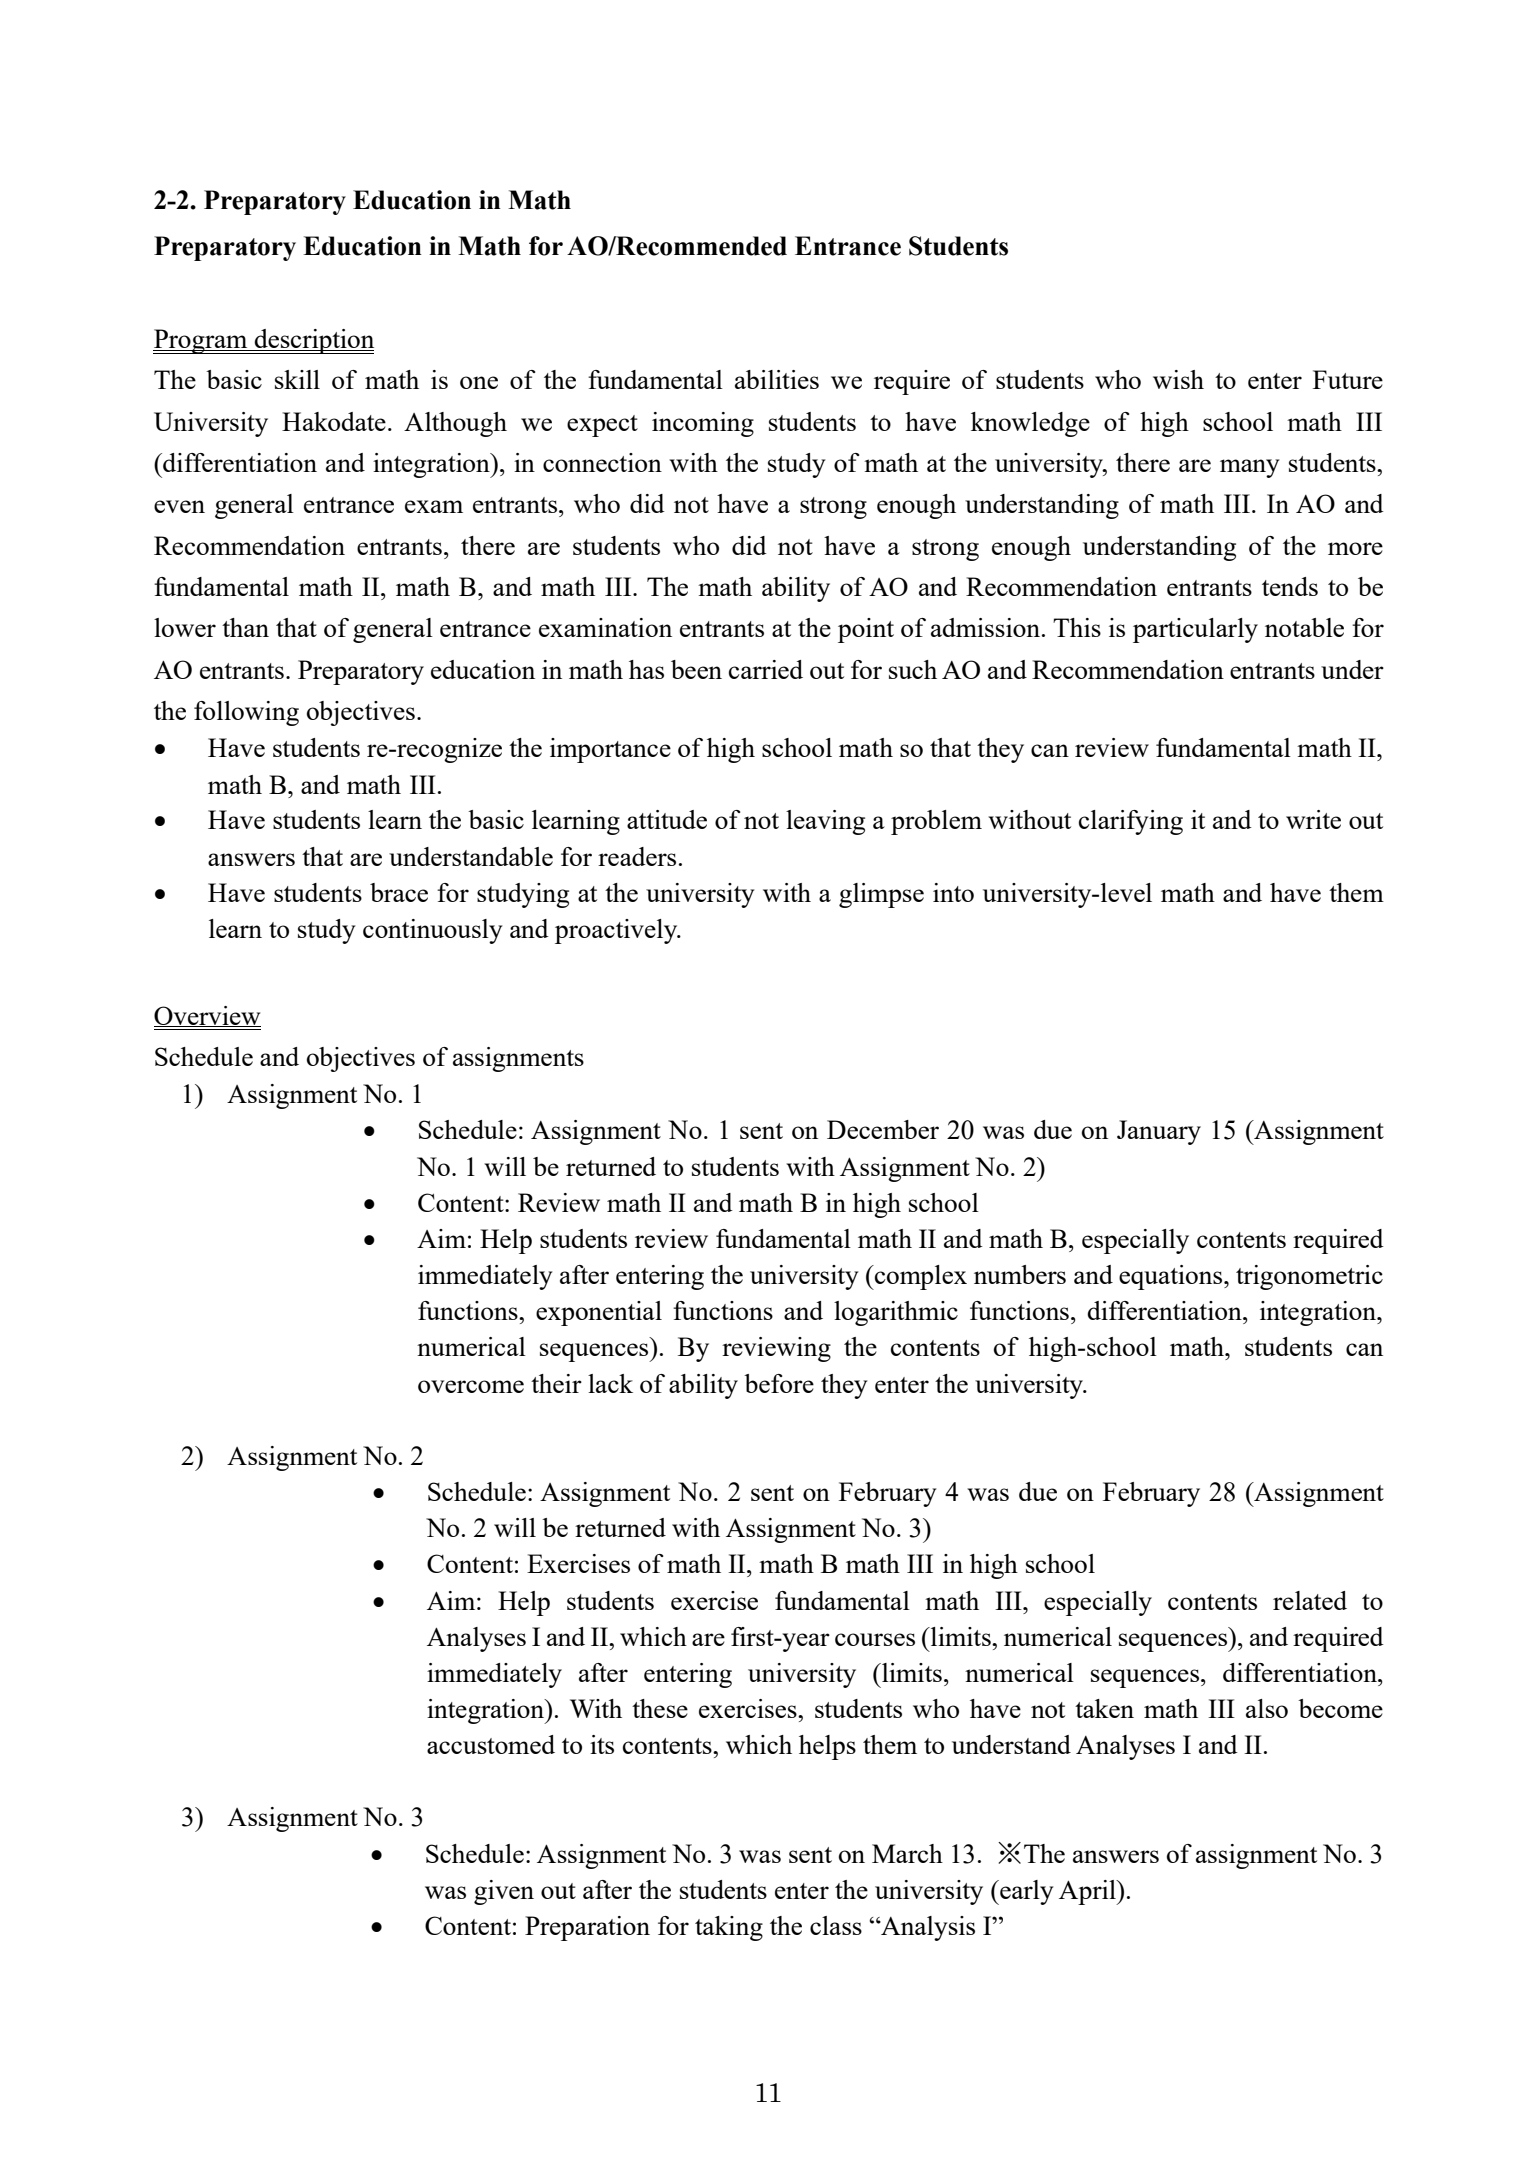 Image resolution: width=1537 pixels, height=2174 pixels. Describe the element at coordinates (1131, 822) in the screenshot. I see `clarifying` at that location.
